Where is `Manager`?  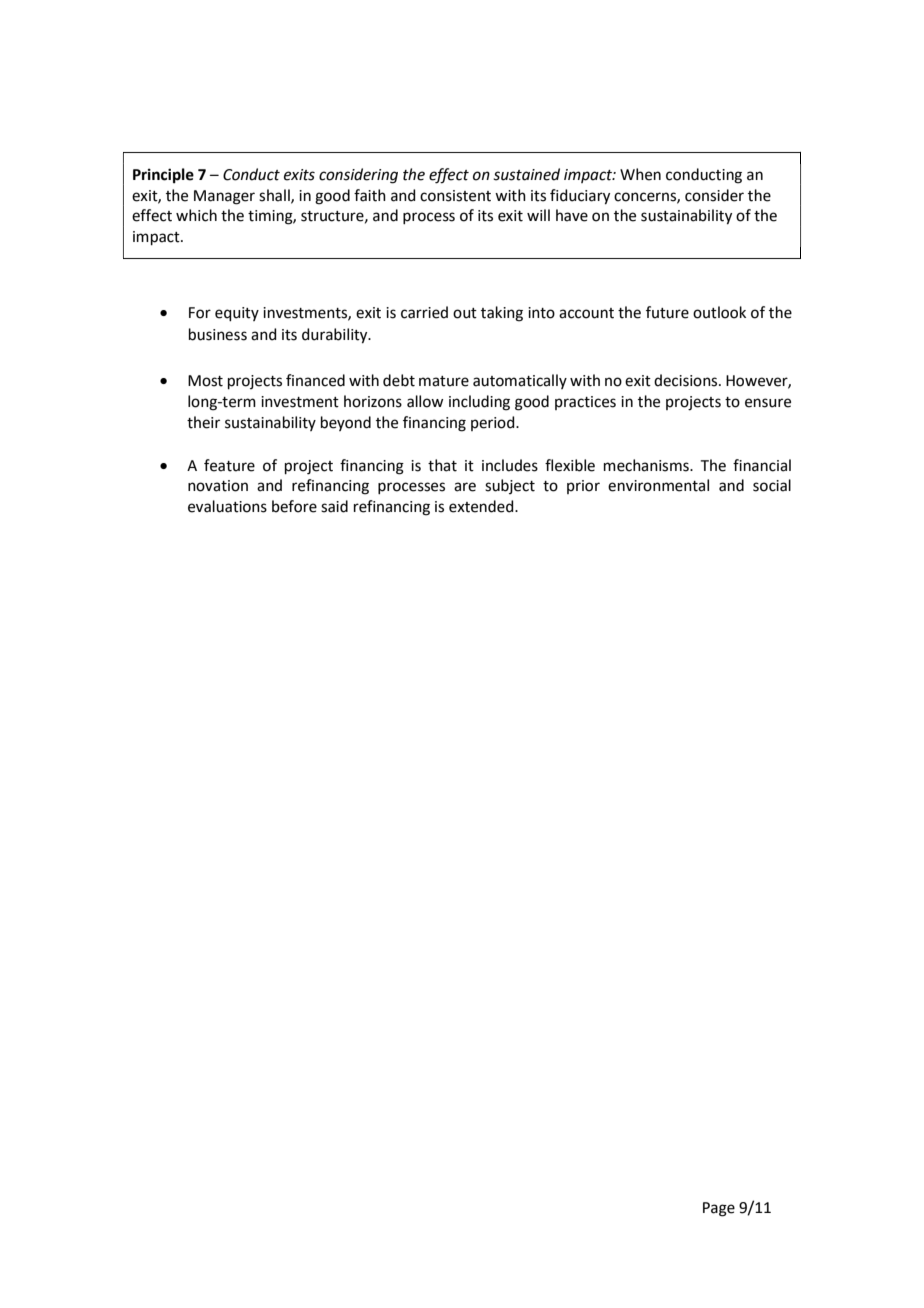
Manager is located at coordinates (224, 197).
